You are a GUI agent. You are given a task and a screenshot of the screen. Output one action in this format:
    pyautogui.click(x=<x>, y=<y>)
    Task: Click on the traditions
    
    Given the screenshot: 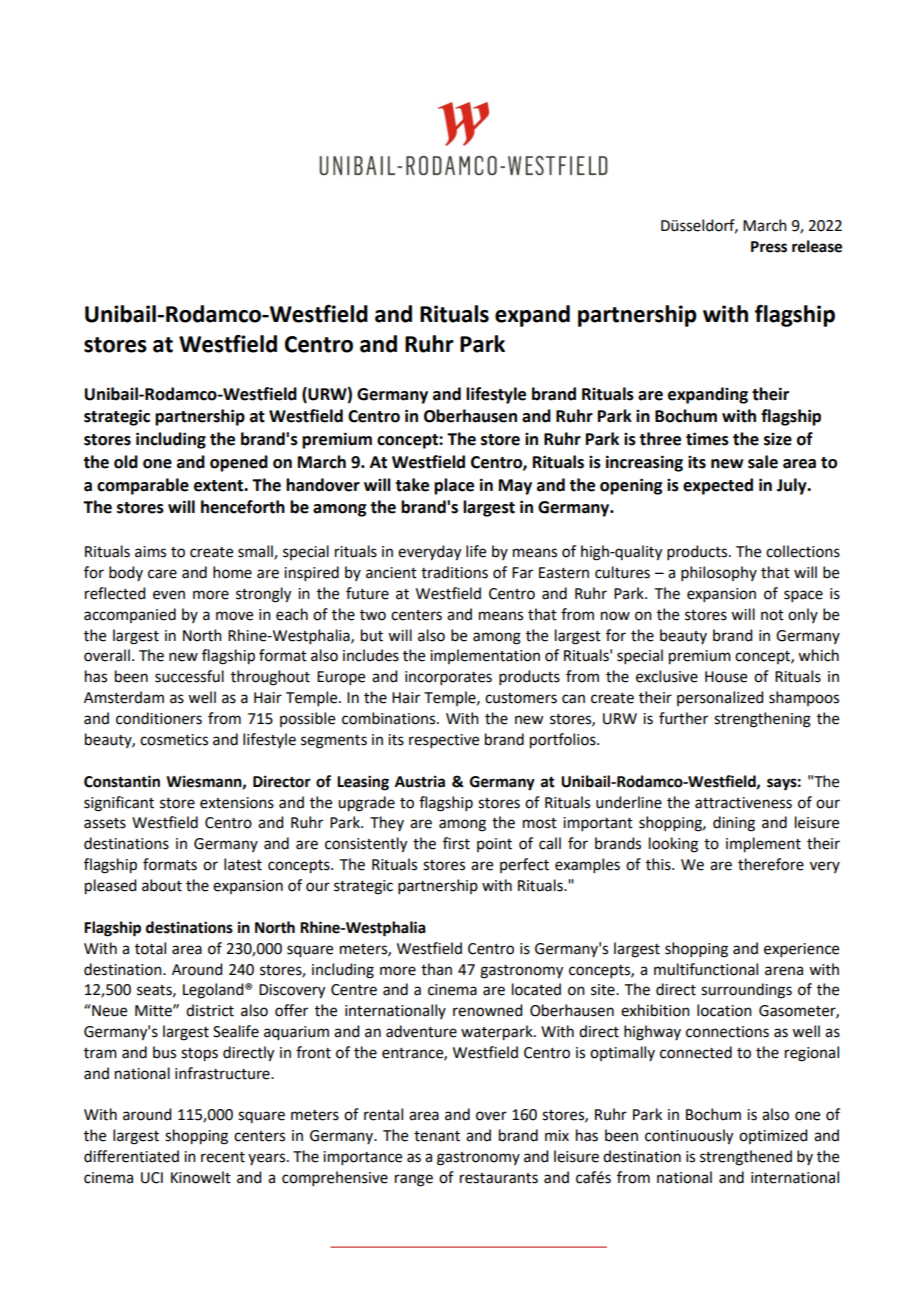 What is the action you would take?
    pyautogui.click(x=454, y=572)
